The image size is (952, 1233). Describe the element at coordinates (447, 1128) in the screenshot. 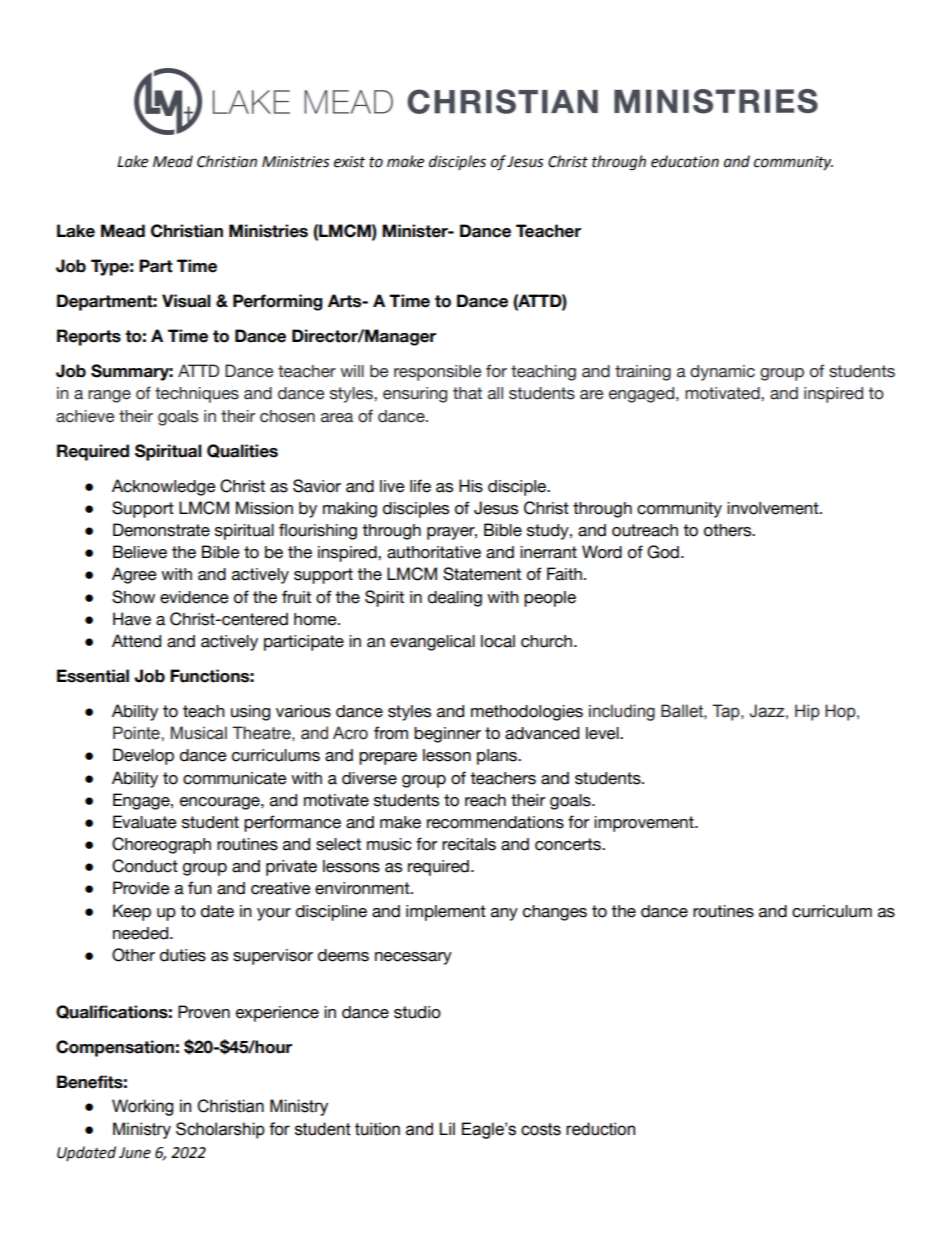

I see `Lil` at that location.
